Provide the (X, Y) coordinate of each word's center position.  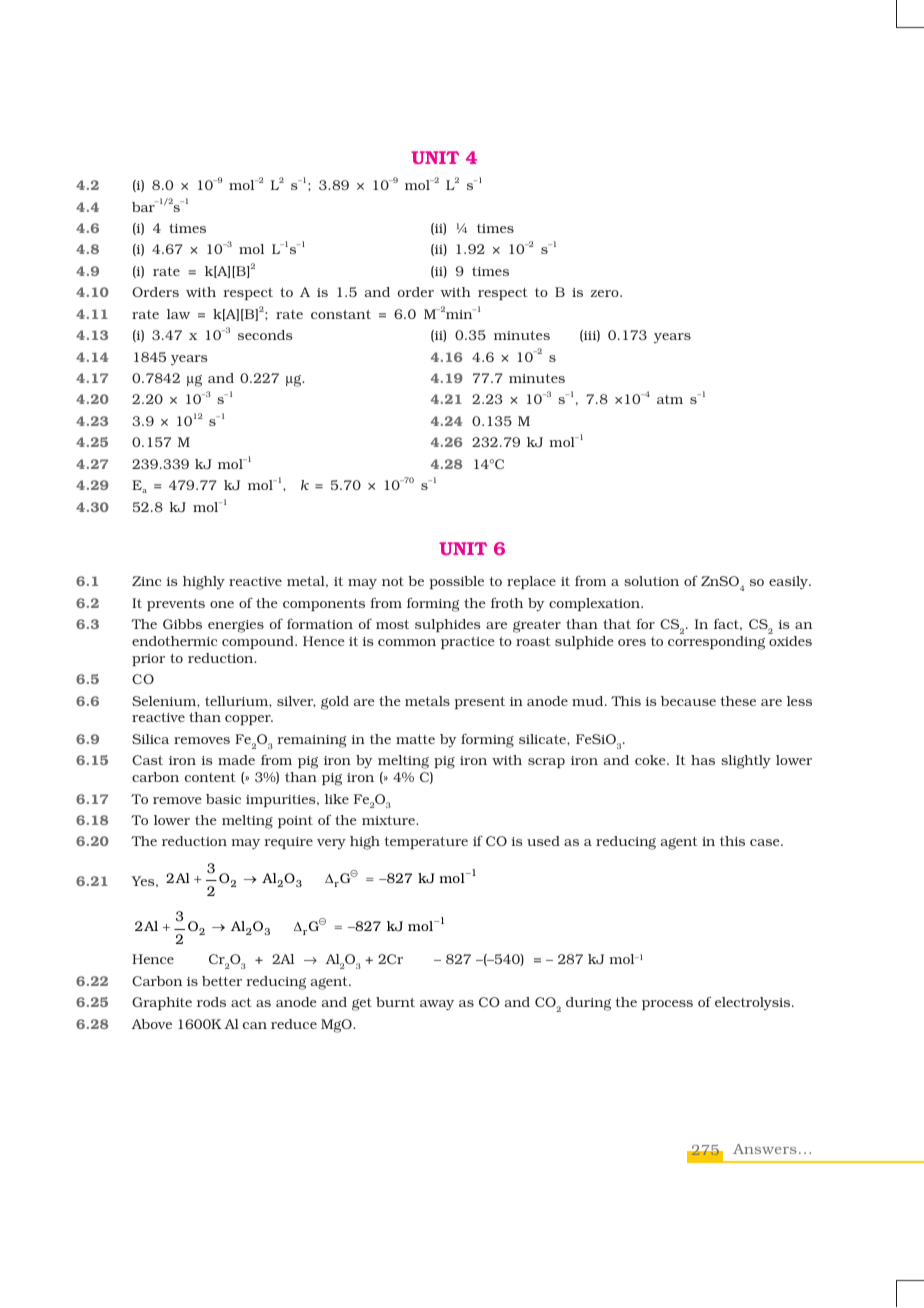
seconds (265, 335)
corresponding (716, 643)
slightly (746, 762)
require (288, 843)
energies (236, 626)
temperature (426, 843)
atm (670, 399)
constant (341, 314)
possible (456, 582)
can (255, 1025)
